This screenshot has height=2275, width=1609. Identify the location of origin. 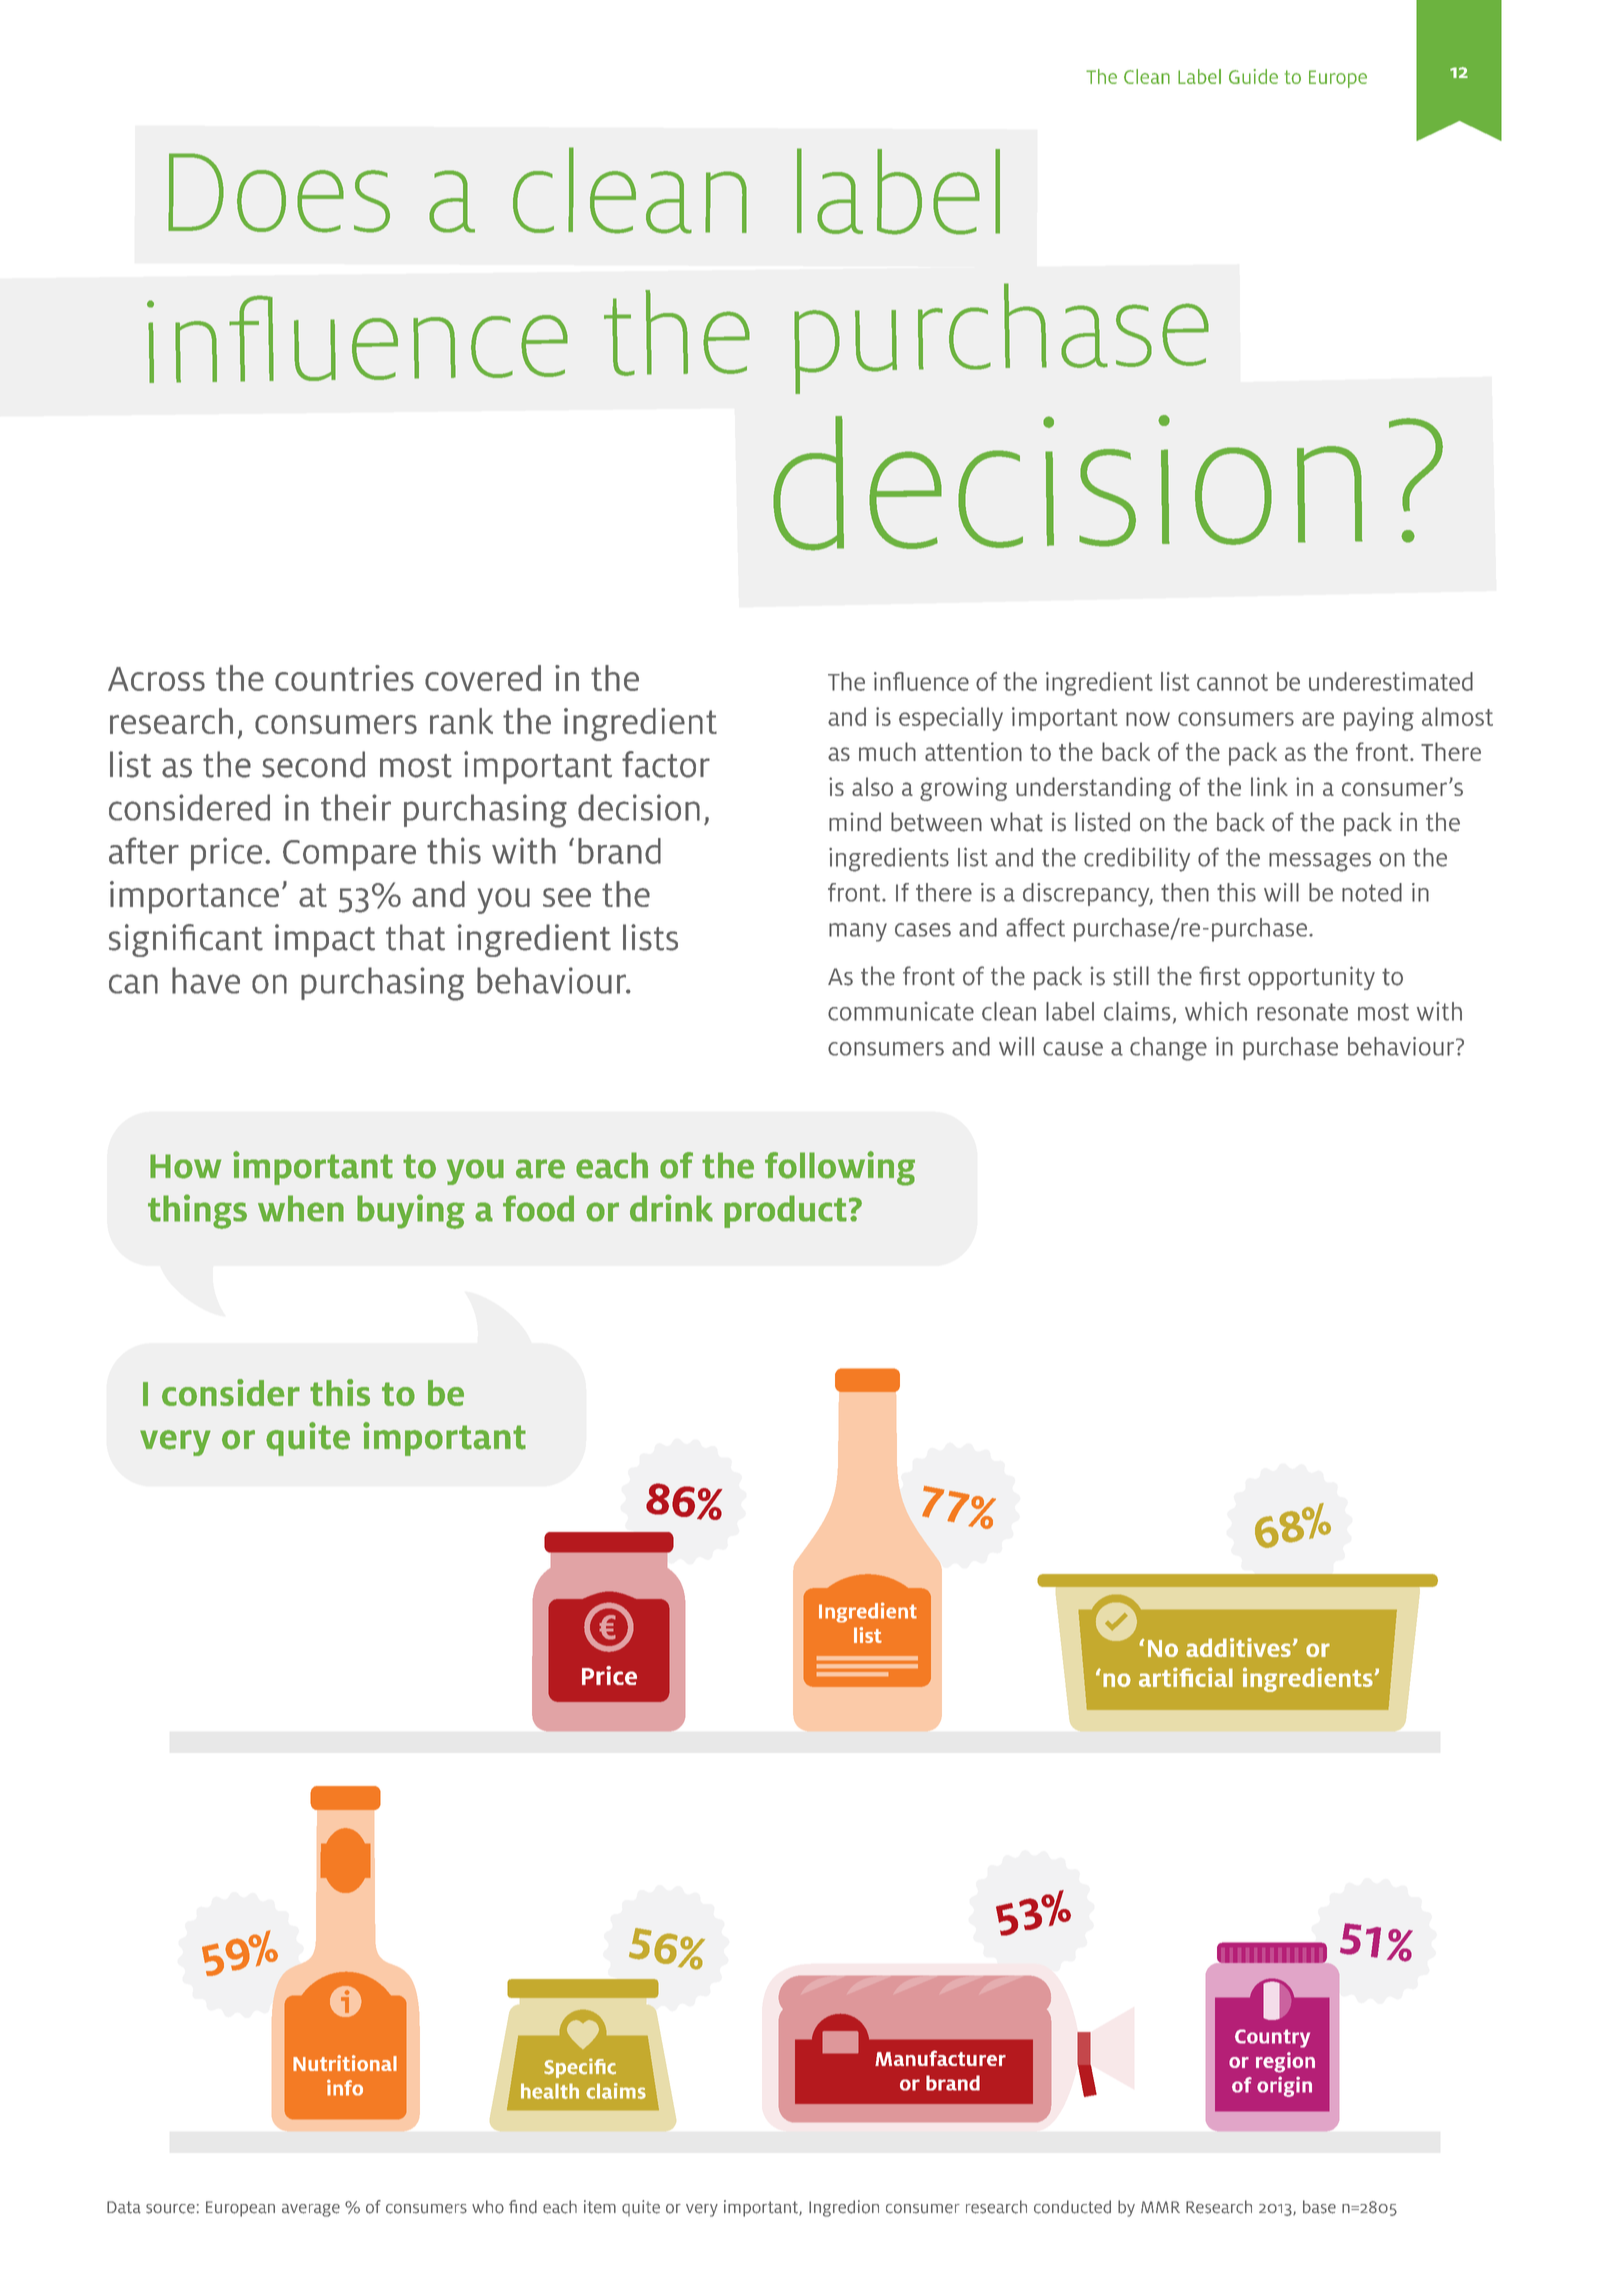
(1284, 2086).
